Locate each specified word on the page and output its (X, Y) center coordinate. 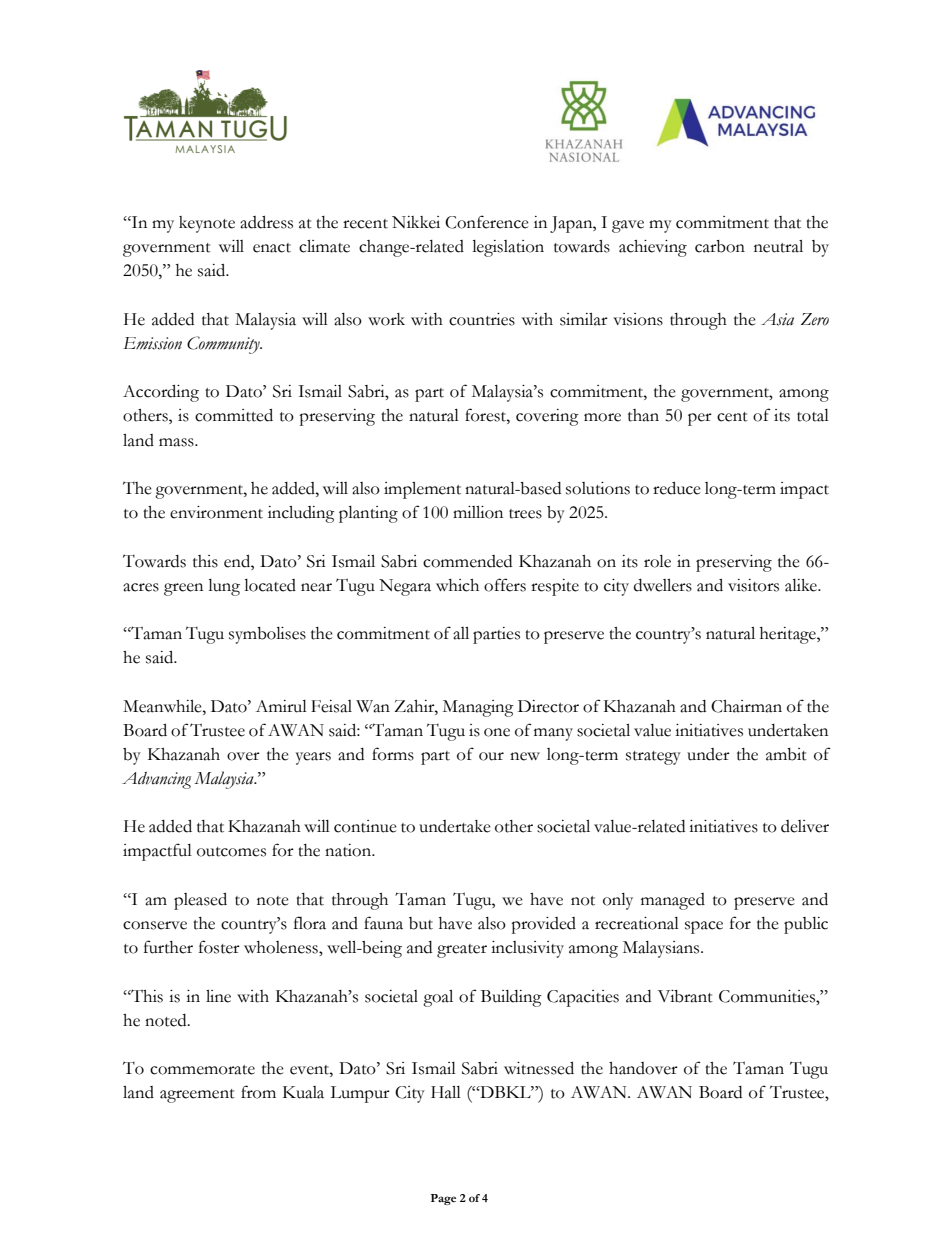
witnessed (539, 1068)
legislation (508, 248)
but (421, 923)
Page (443, 1199)
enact (272, 248)
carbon (720, 246)
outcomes (231, 852)
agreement (197, 1096)
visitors (753, 585)
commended (467, 561)
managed (673, 901)
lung (224, 587)
